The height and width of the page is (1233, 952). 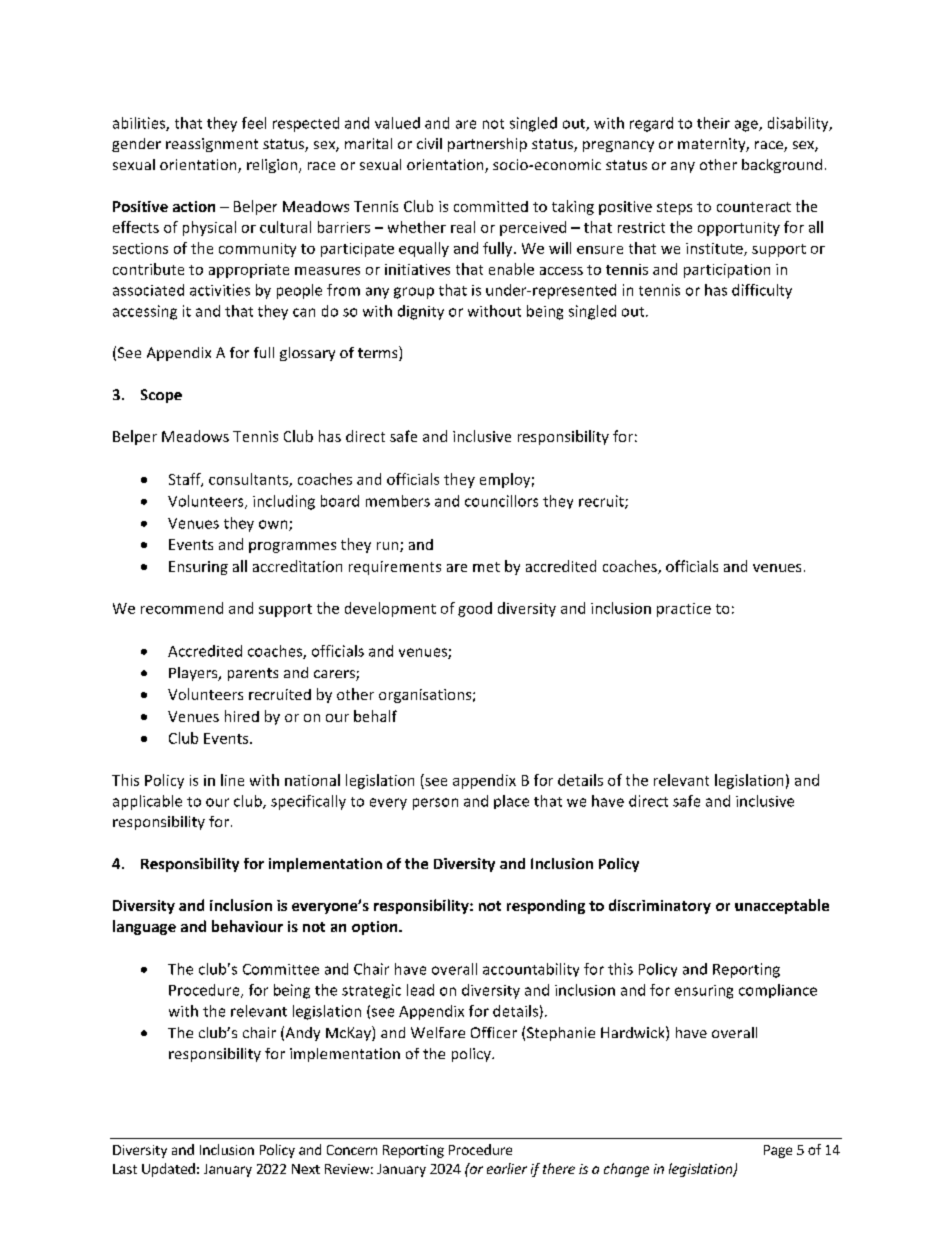 I want to click on person, so click(x=435, y=804).
